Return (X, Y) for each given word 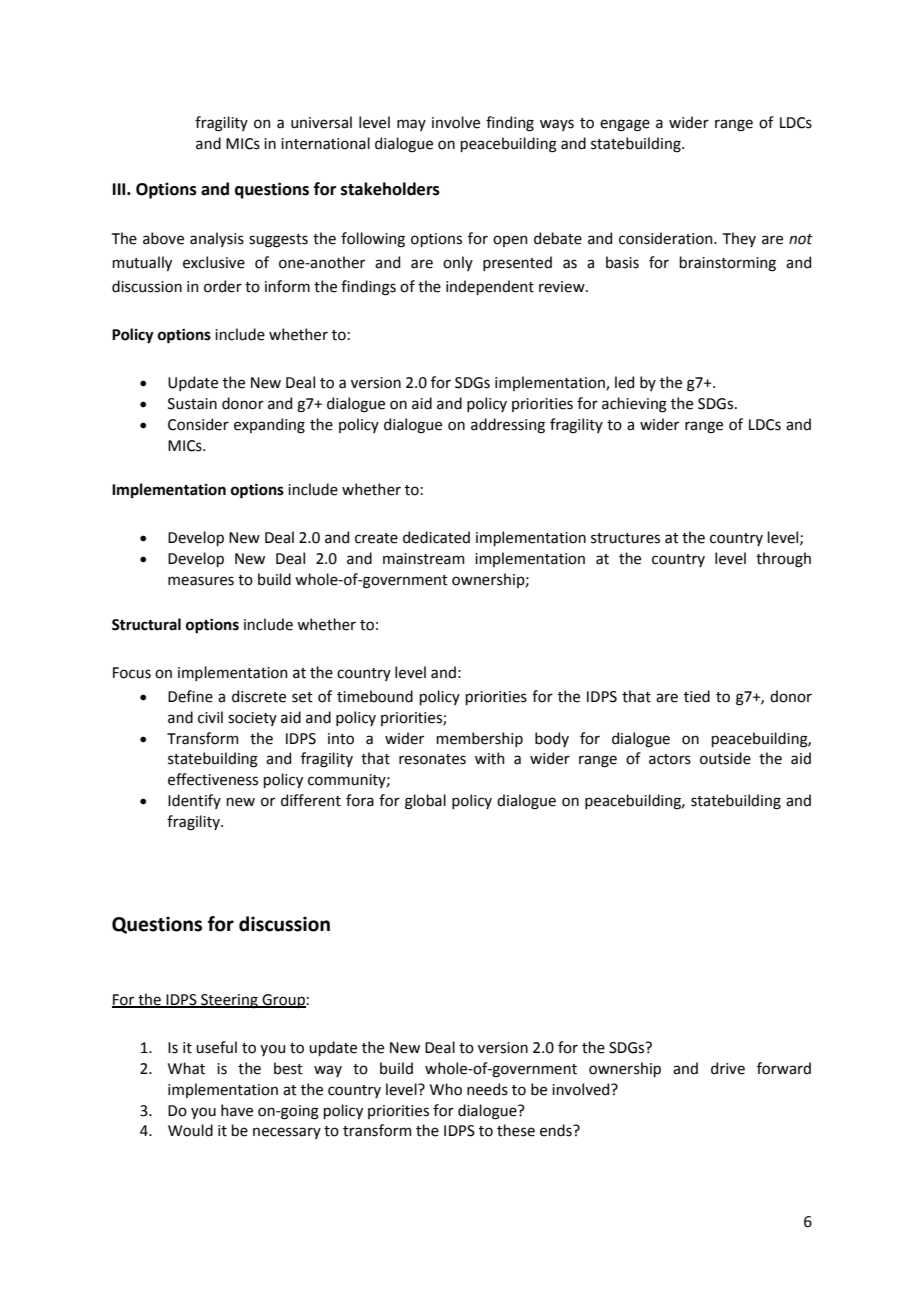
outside (725, 758)
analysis (217, 239)
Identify (194, 801)
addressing (508, 426)
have (237, 1110)
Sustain (192, 404)
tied (697, 696)
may (411, 125)
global (425, 802)
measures (201, 581)
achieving (634, 405)
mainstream (423, 559)
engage (625, 125)
